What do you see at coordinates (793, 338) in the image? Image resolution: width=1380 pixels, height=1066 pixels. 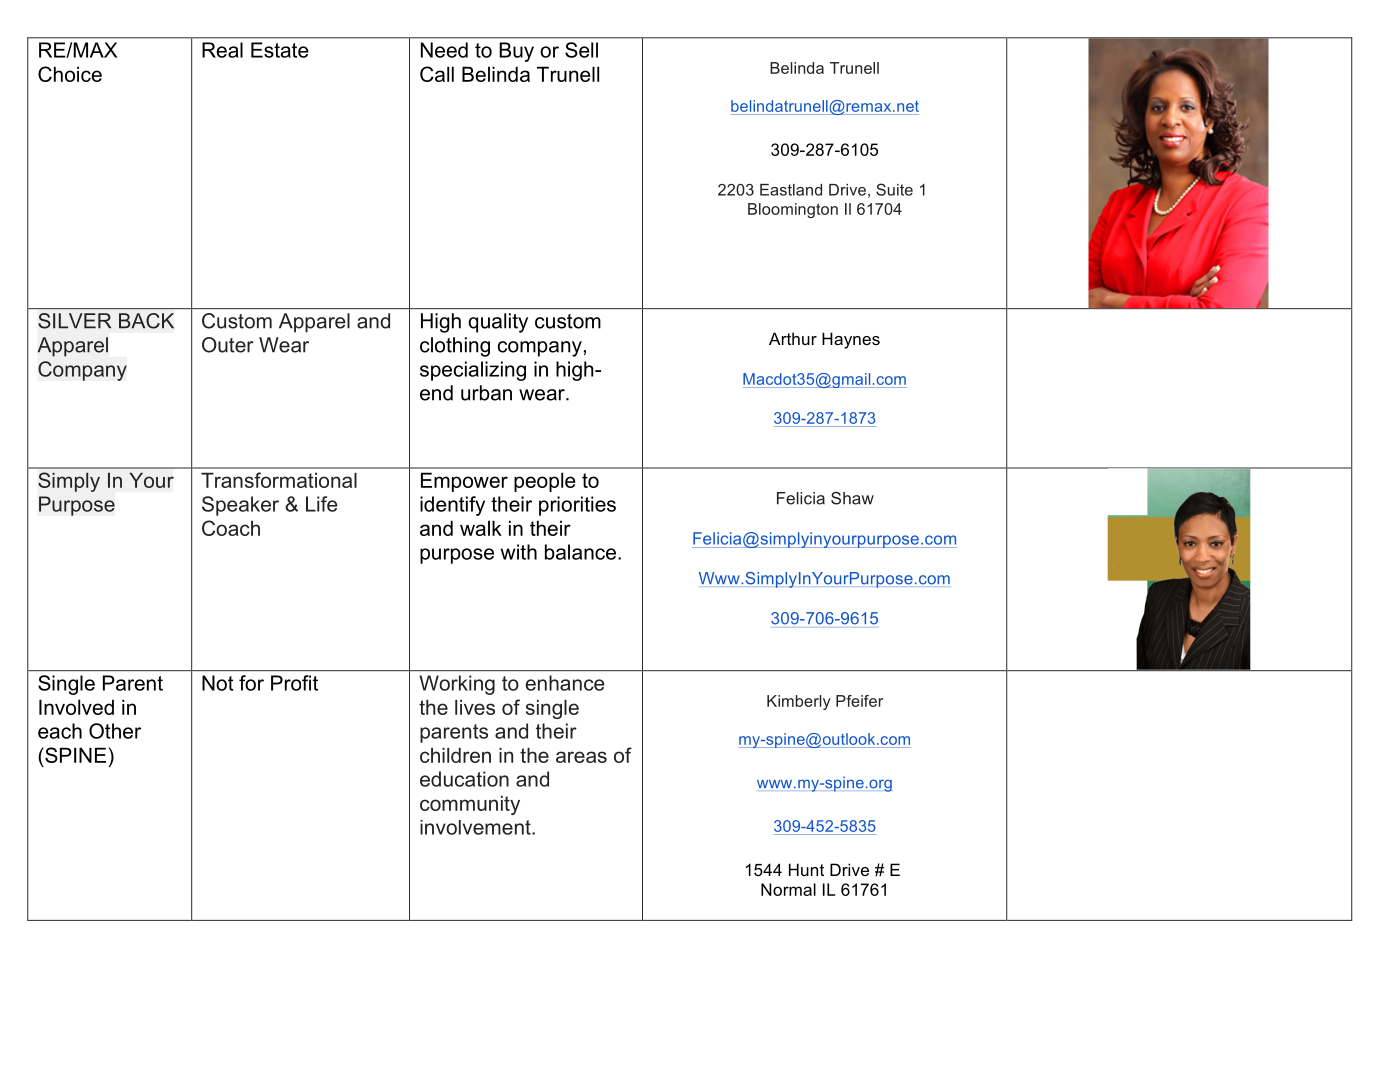 I see `Arthur` at bounding box center [793, 338].
